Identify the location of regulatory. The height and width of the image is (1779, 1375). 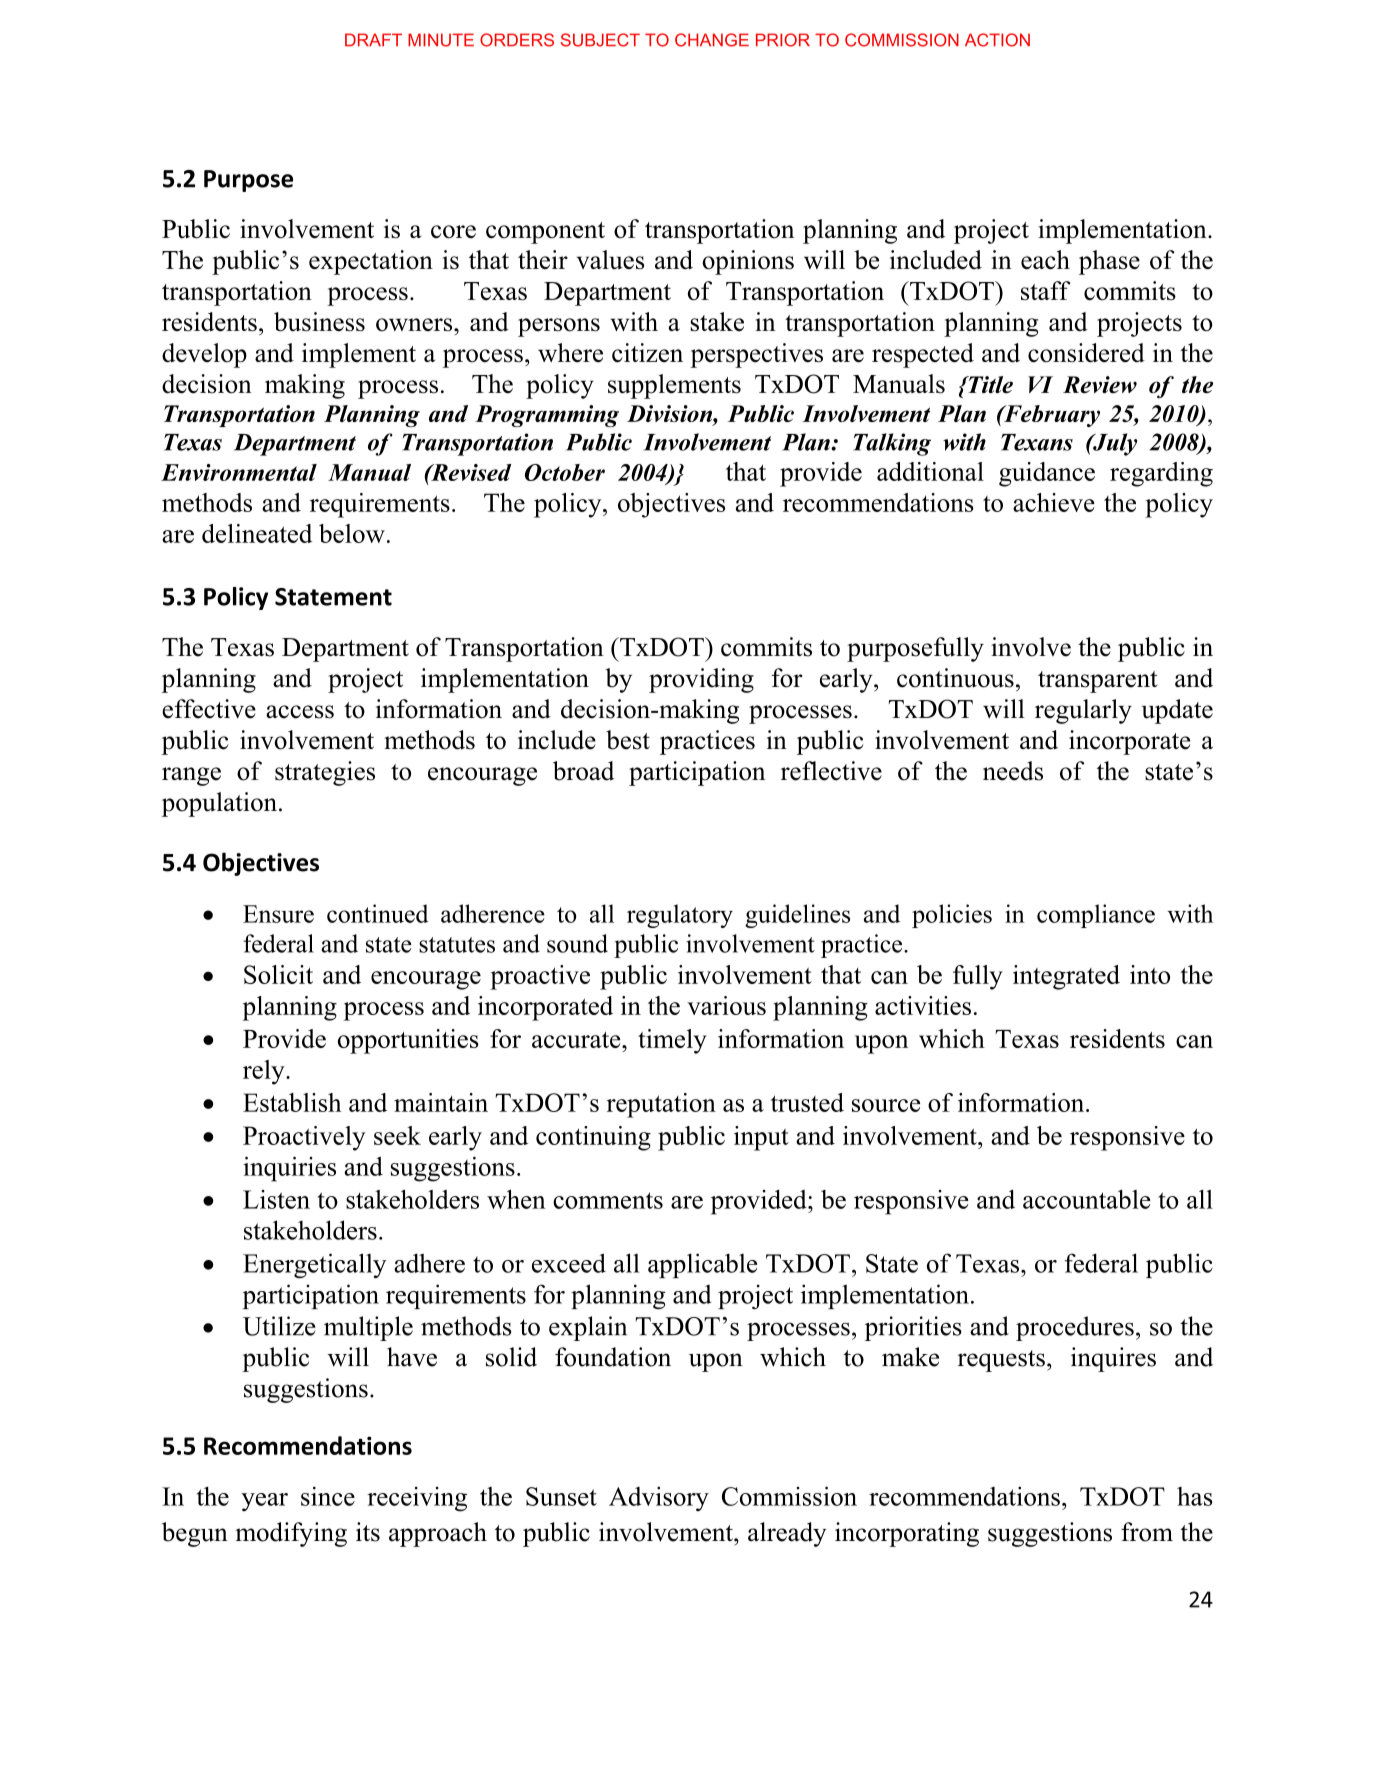
(680, 916).
